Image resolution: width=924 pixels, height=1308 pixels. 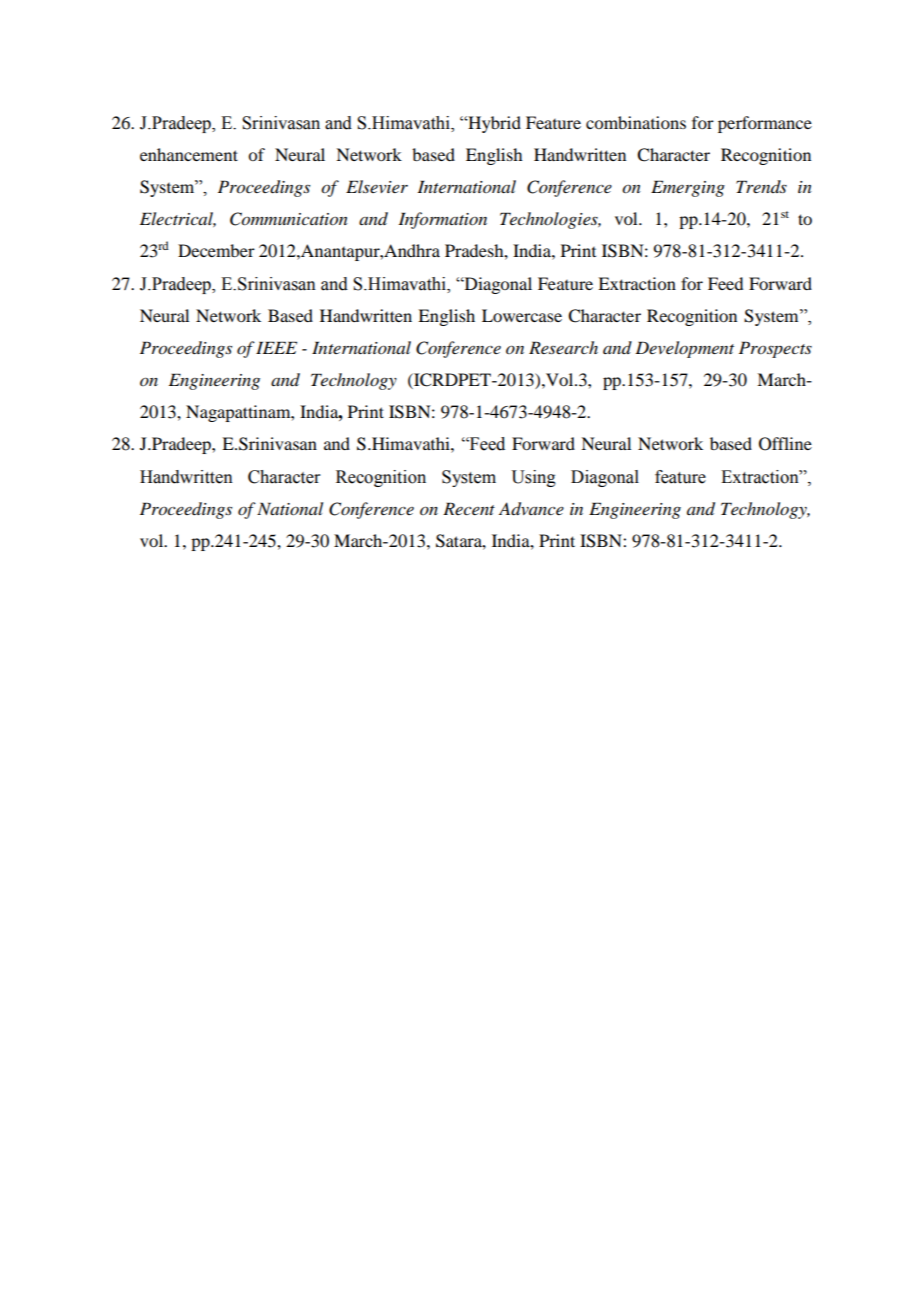 I want to click on Communication, so click(x=289, y=219).
